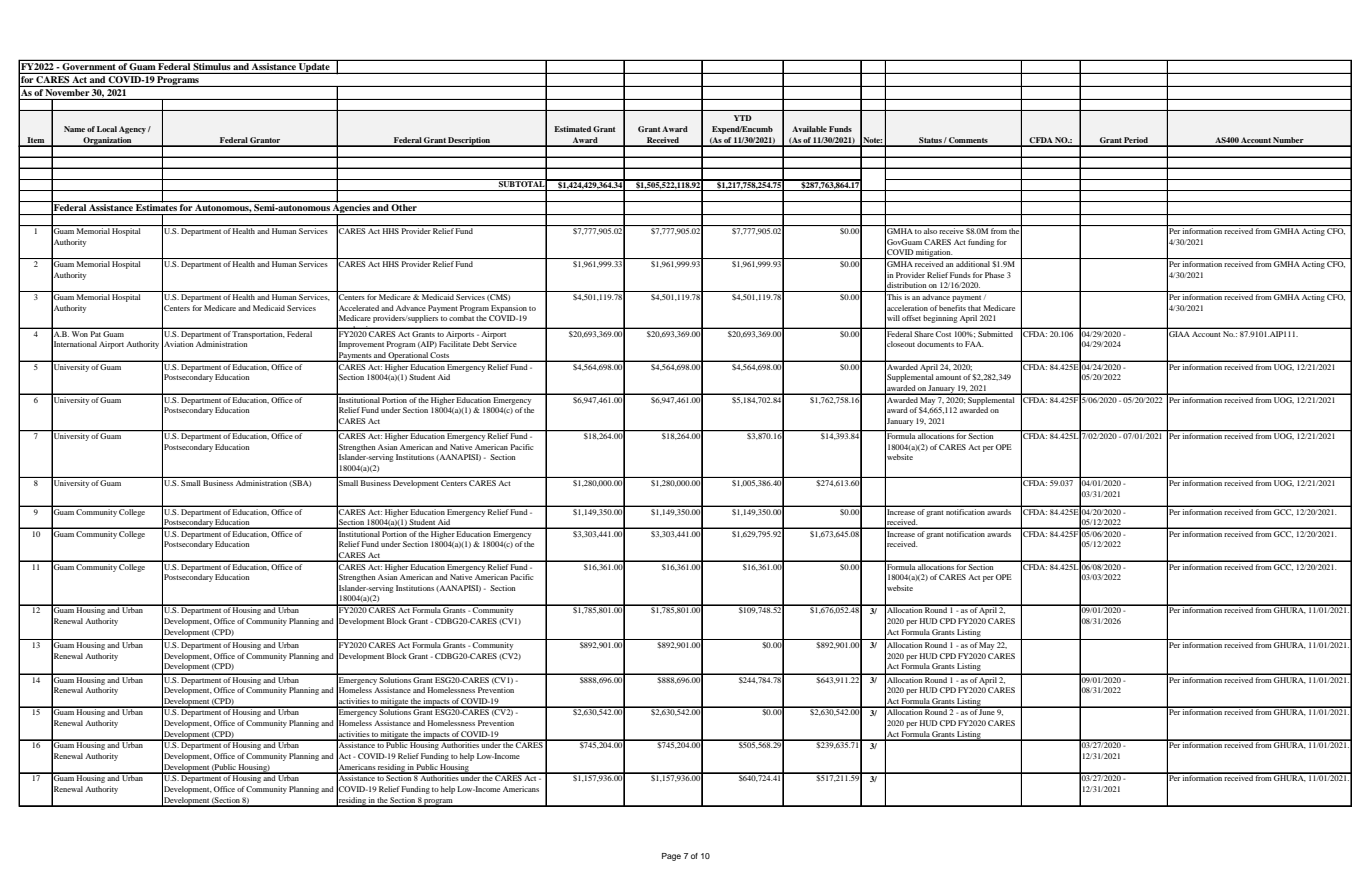 The width and height of the page is (1372, 887). What do you see at coordinates (948, 377) in the page?
I see `amount` at bounding box center [948, 377].
